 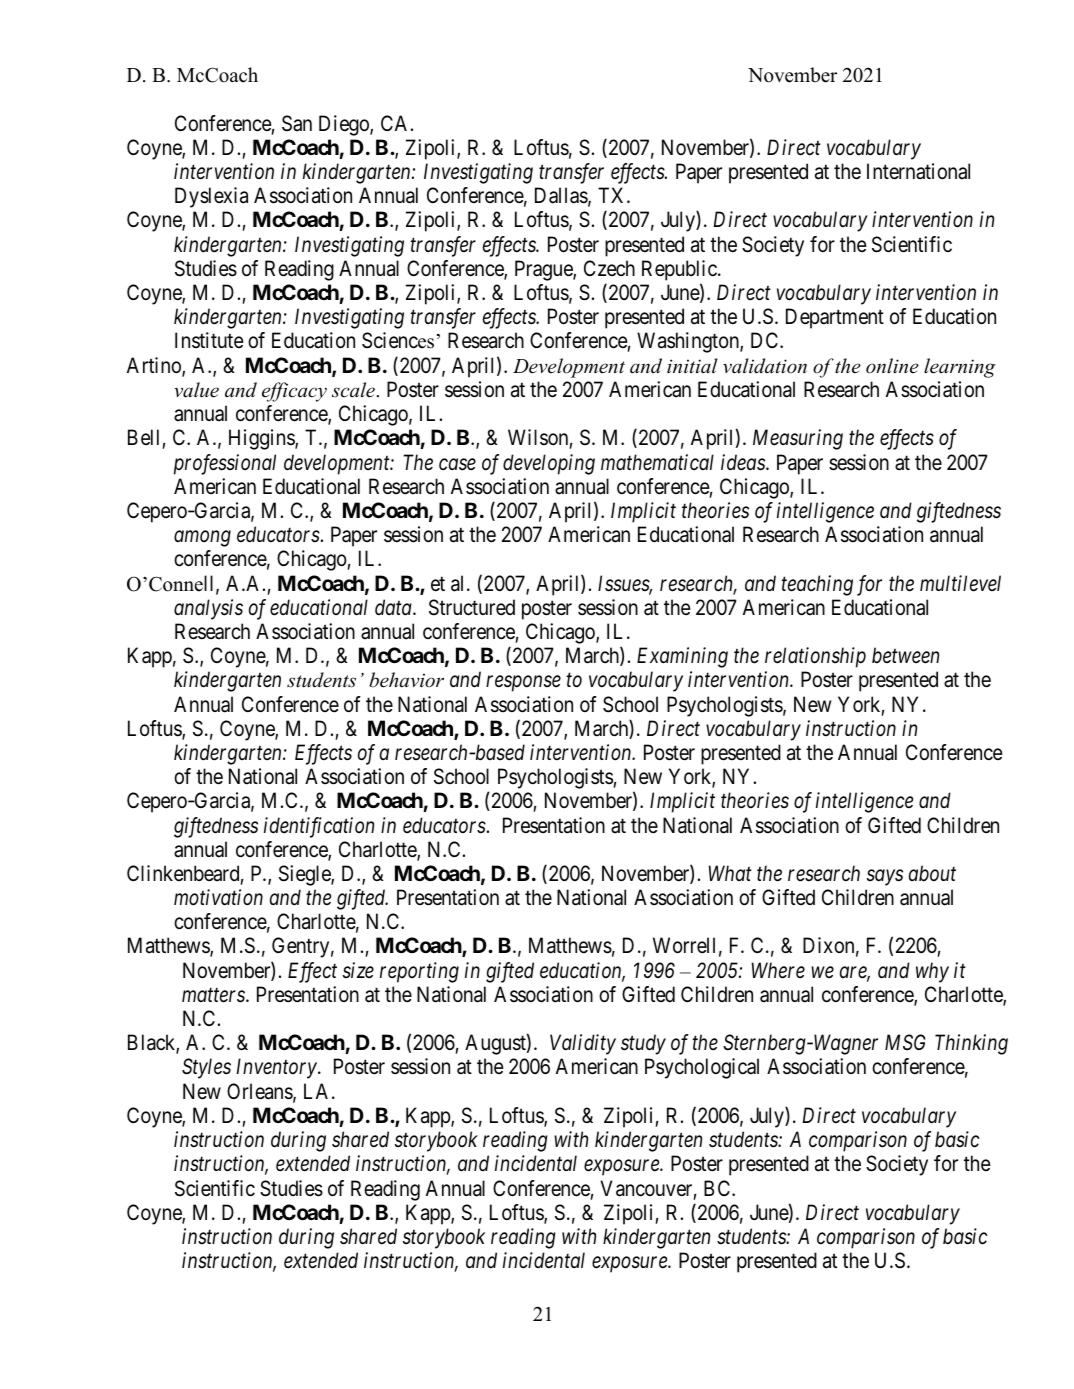 I want to click on identification, so click(x=319, y=827).
